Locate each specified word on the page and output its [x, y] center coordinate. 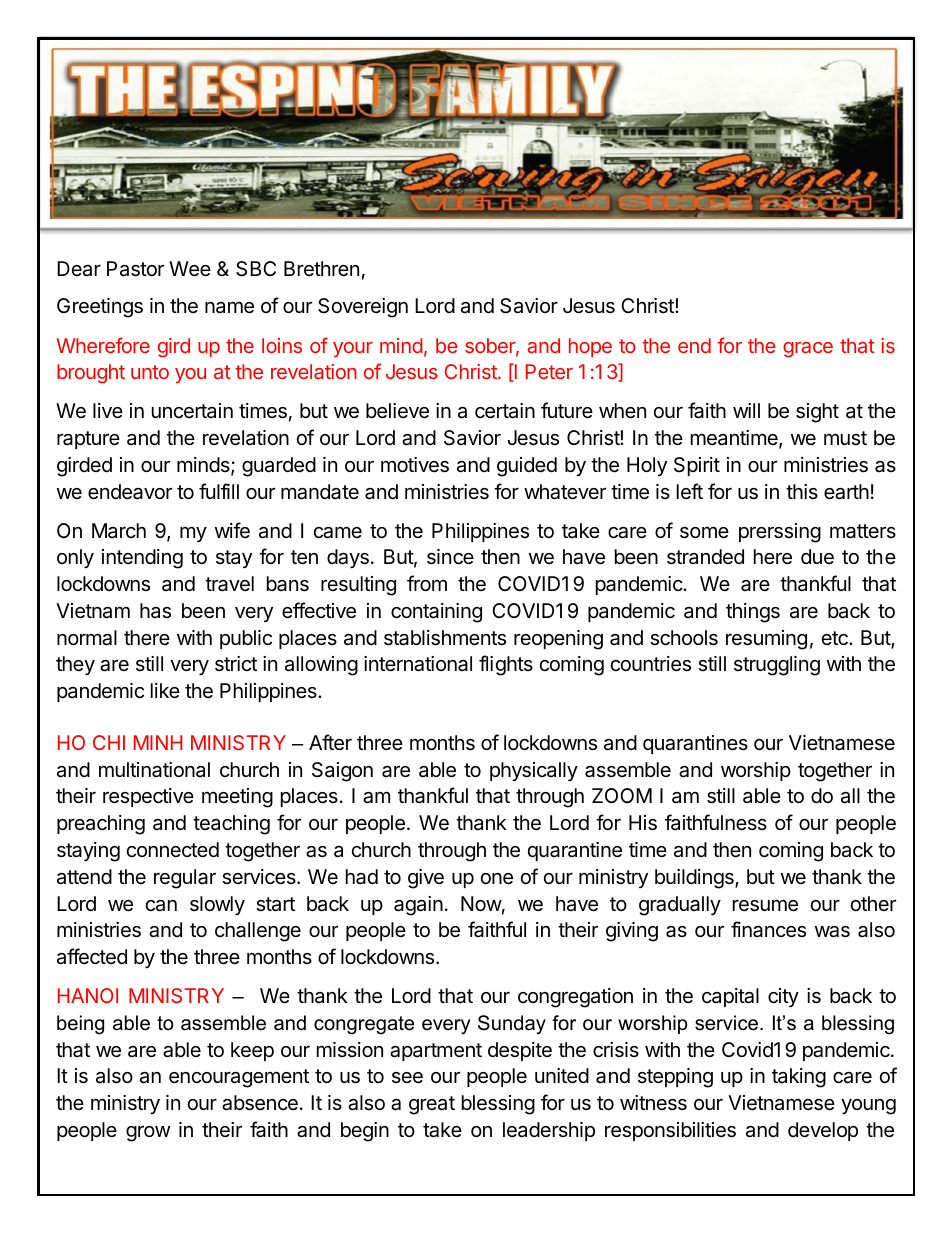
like [165, 690]
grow [148, 1134]
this [802, 491]
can [161, 906]
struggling [777, 666]
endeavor [130, 492]
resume [765, 906]
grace [808, 350]
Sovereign [363, 308]
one [497, 879]
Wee [190, 269]
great [432, 1105]
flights [506, 665]
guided [527, 467]
